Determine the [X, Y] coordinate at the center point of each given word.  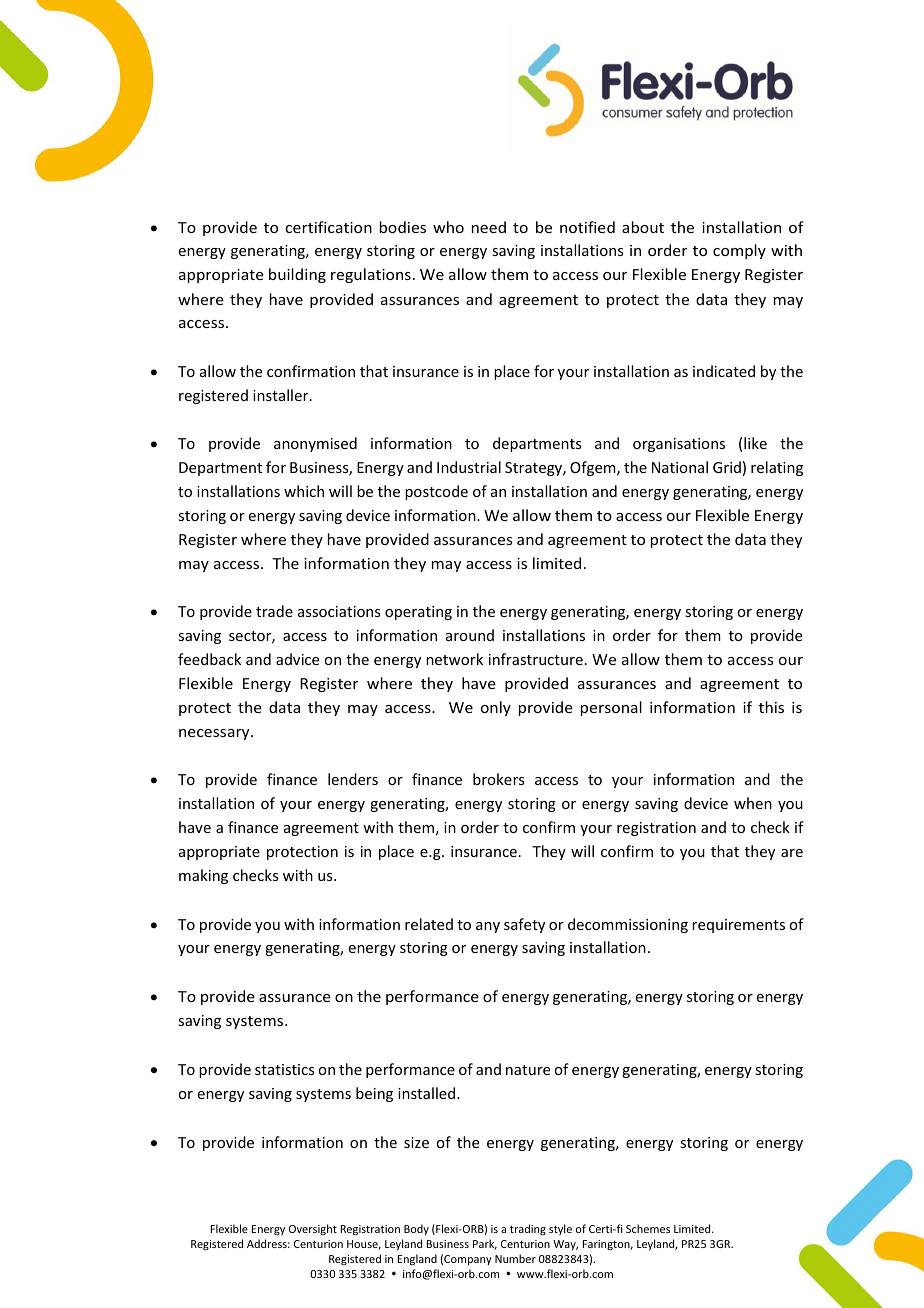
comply [739, 251]
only [496, 708]
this [771, 707]
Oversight [313, 1229]
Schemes [648, 1228]
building [297, 275]
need [489, 227]
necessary [215, 734]
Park [485, 1244]
